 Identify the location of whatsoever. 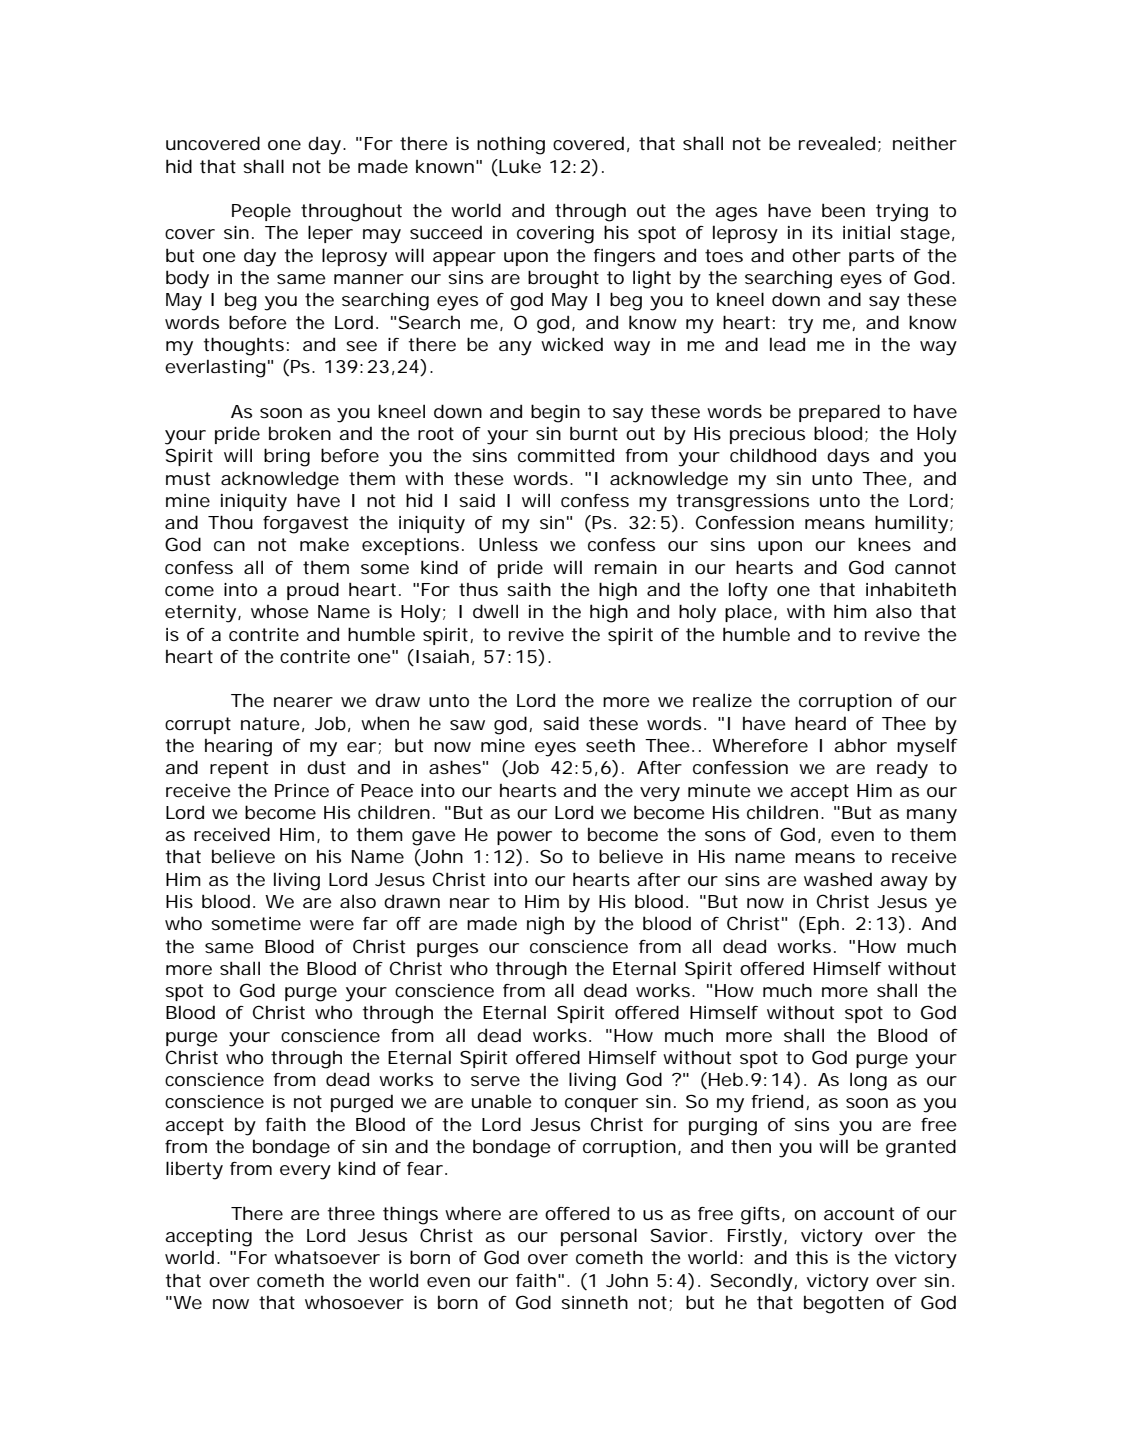
(327, 1257).
